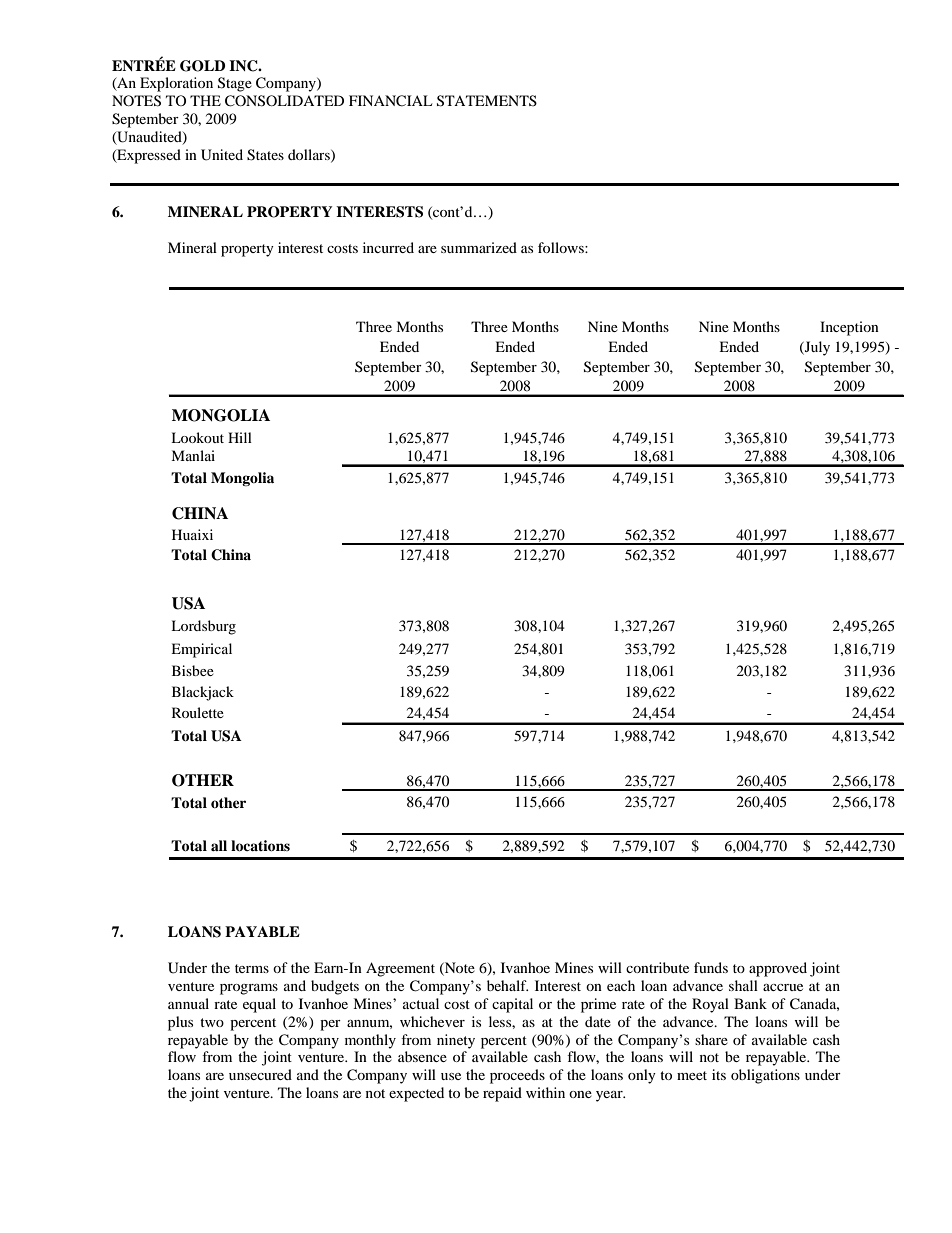 The width and height of the image is (952, 1233). I want to click on STATEMENTS, so click(487, 101).
